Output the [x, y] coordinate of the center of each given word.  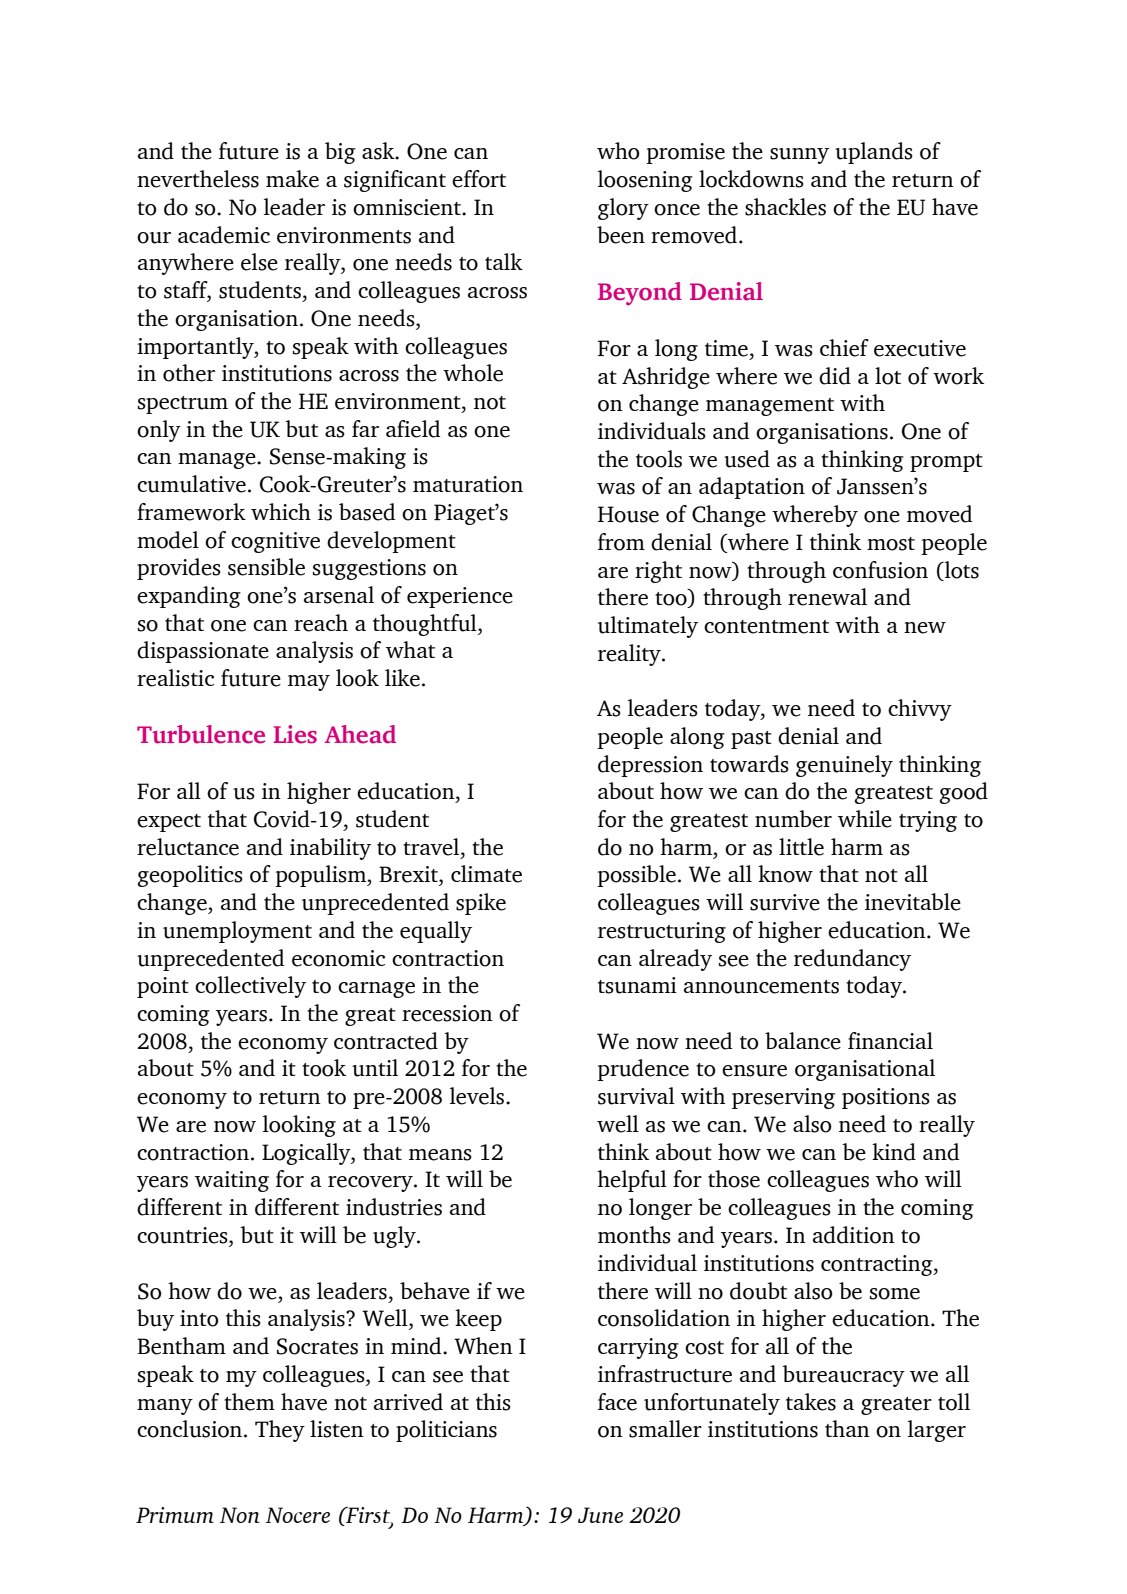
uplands [874, 153]
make [292, 179]
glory [623, 209]
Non [240, 1515]
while [865, 819]
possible [636, 876]
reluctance [188, 847]
